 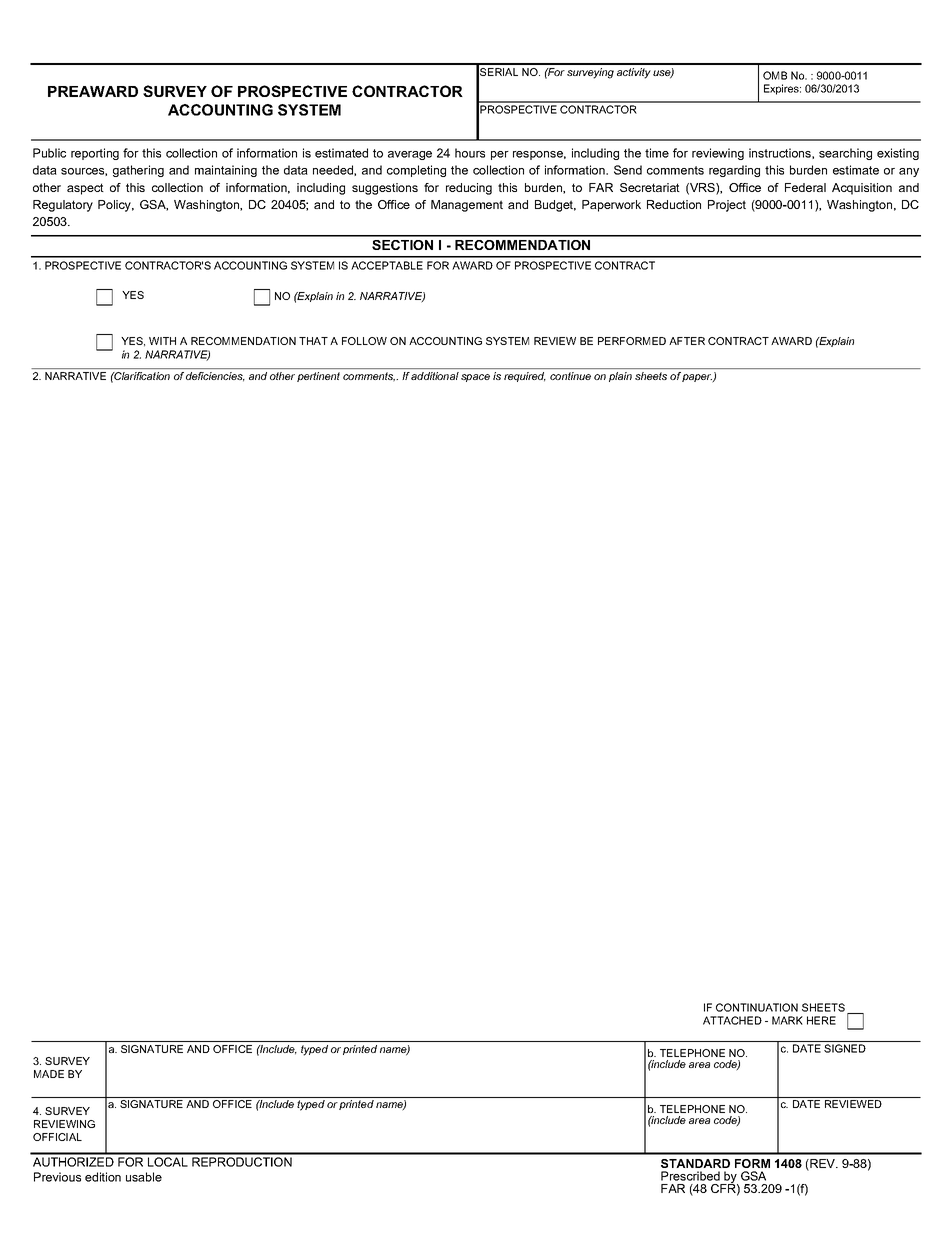 I want to click on continue, so click(x=570, y=376).
